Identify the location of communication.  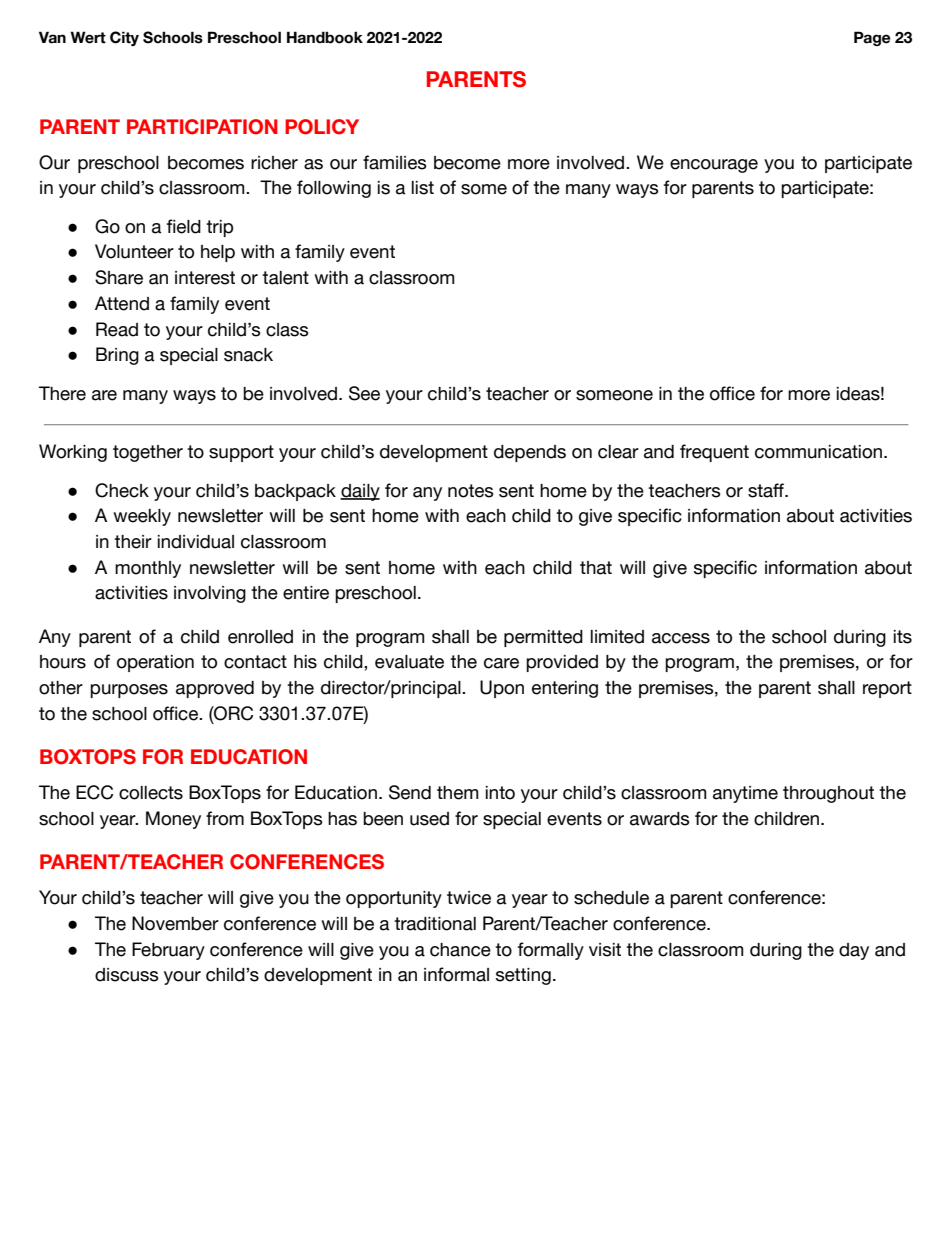
(820, 452).
